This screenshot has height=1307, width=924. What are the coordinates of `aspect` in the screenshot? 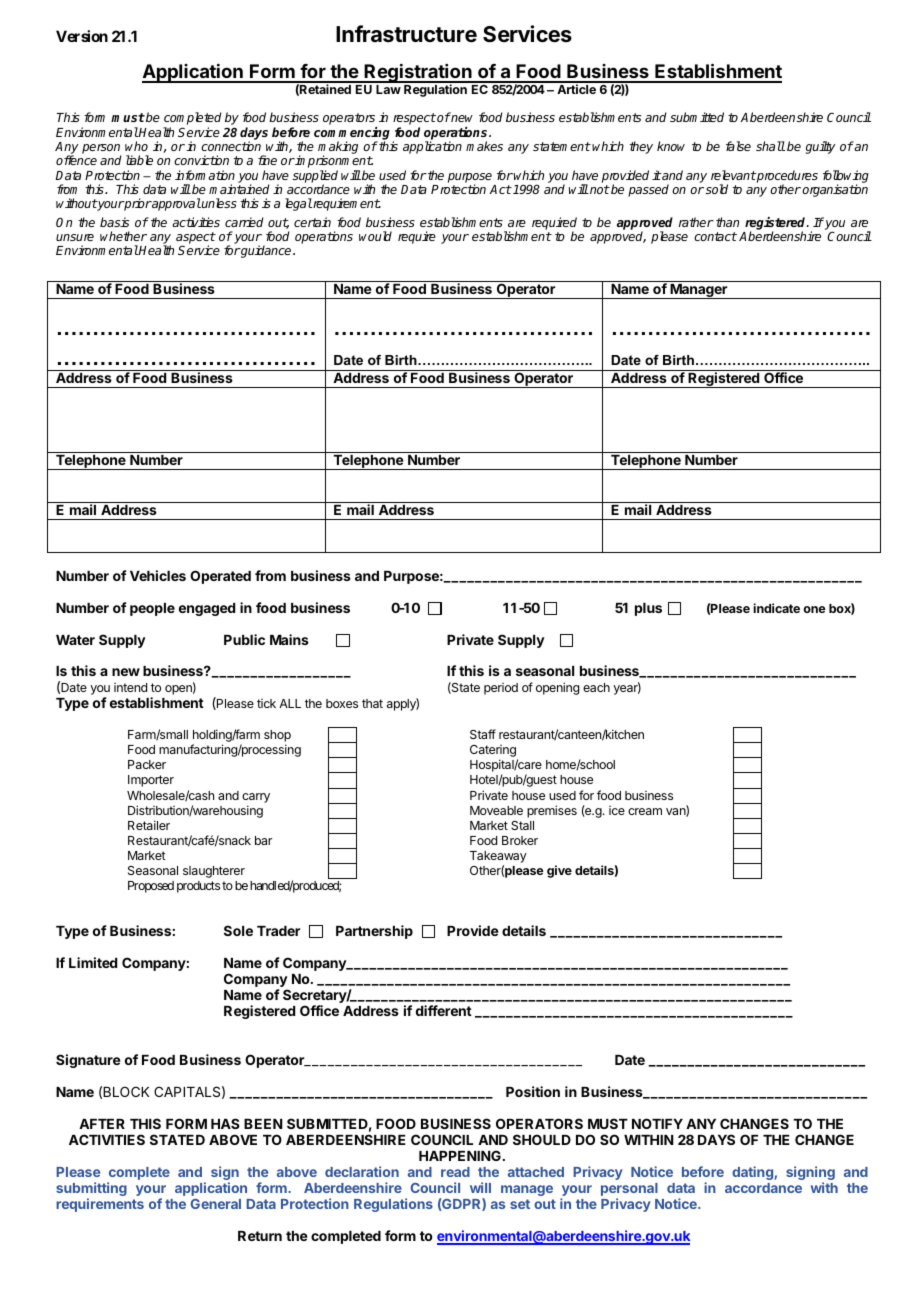 It's located at (196, 239).
